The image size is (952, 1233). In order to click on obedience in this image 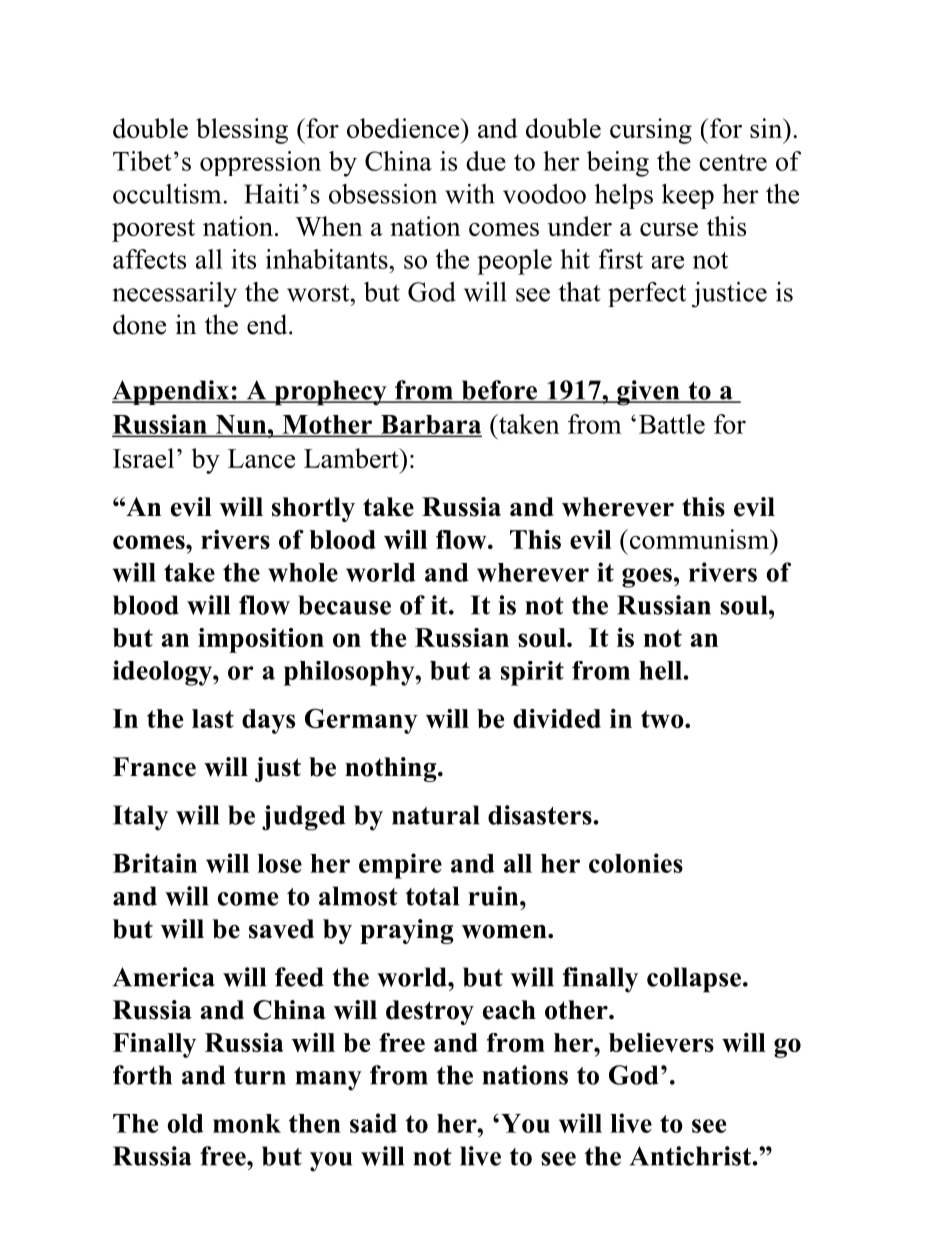, I will do `click(404, 128)`.
